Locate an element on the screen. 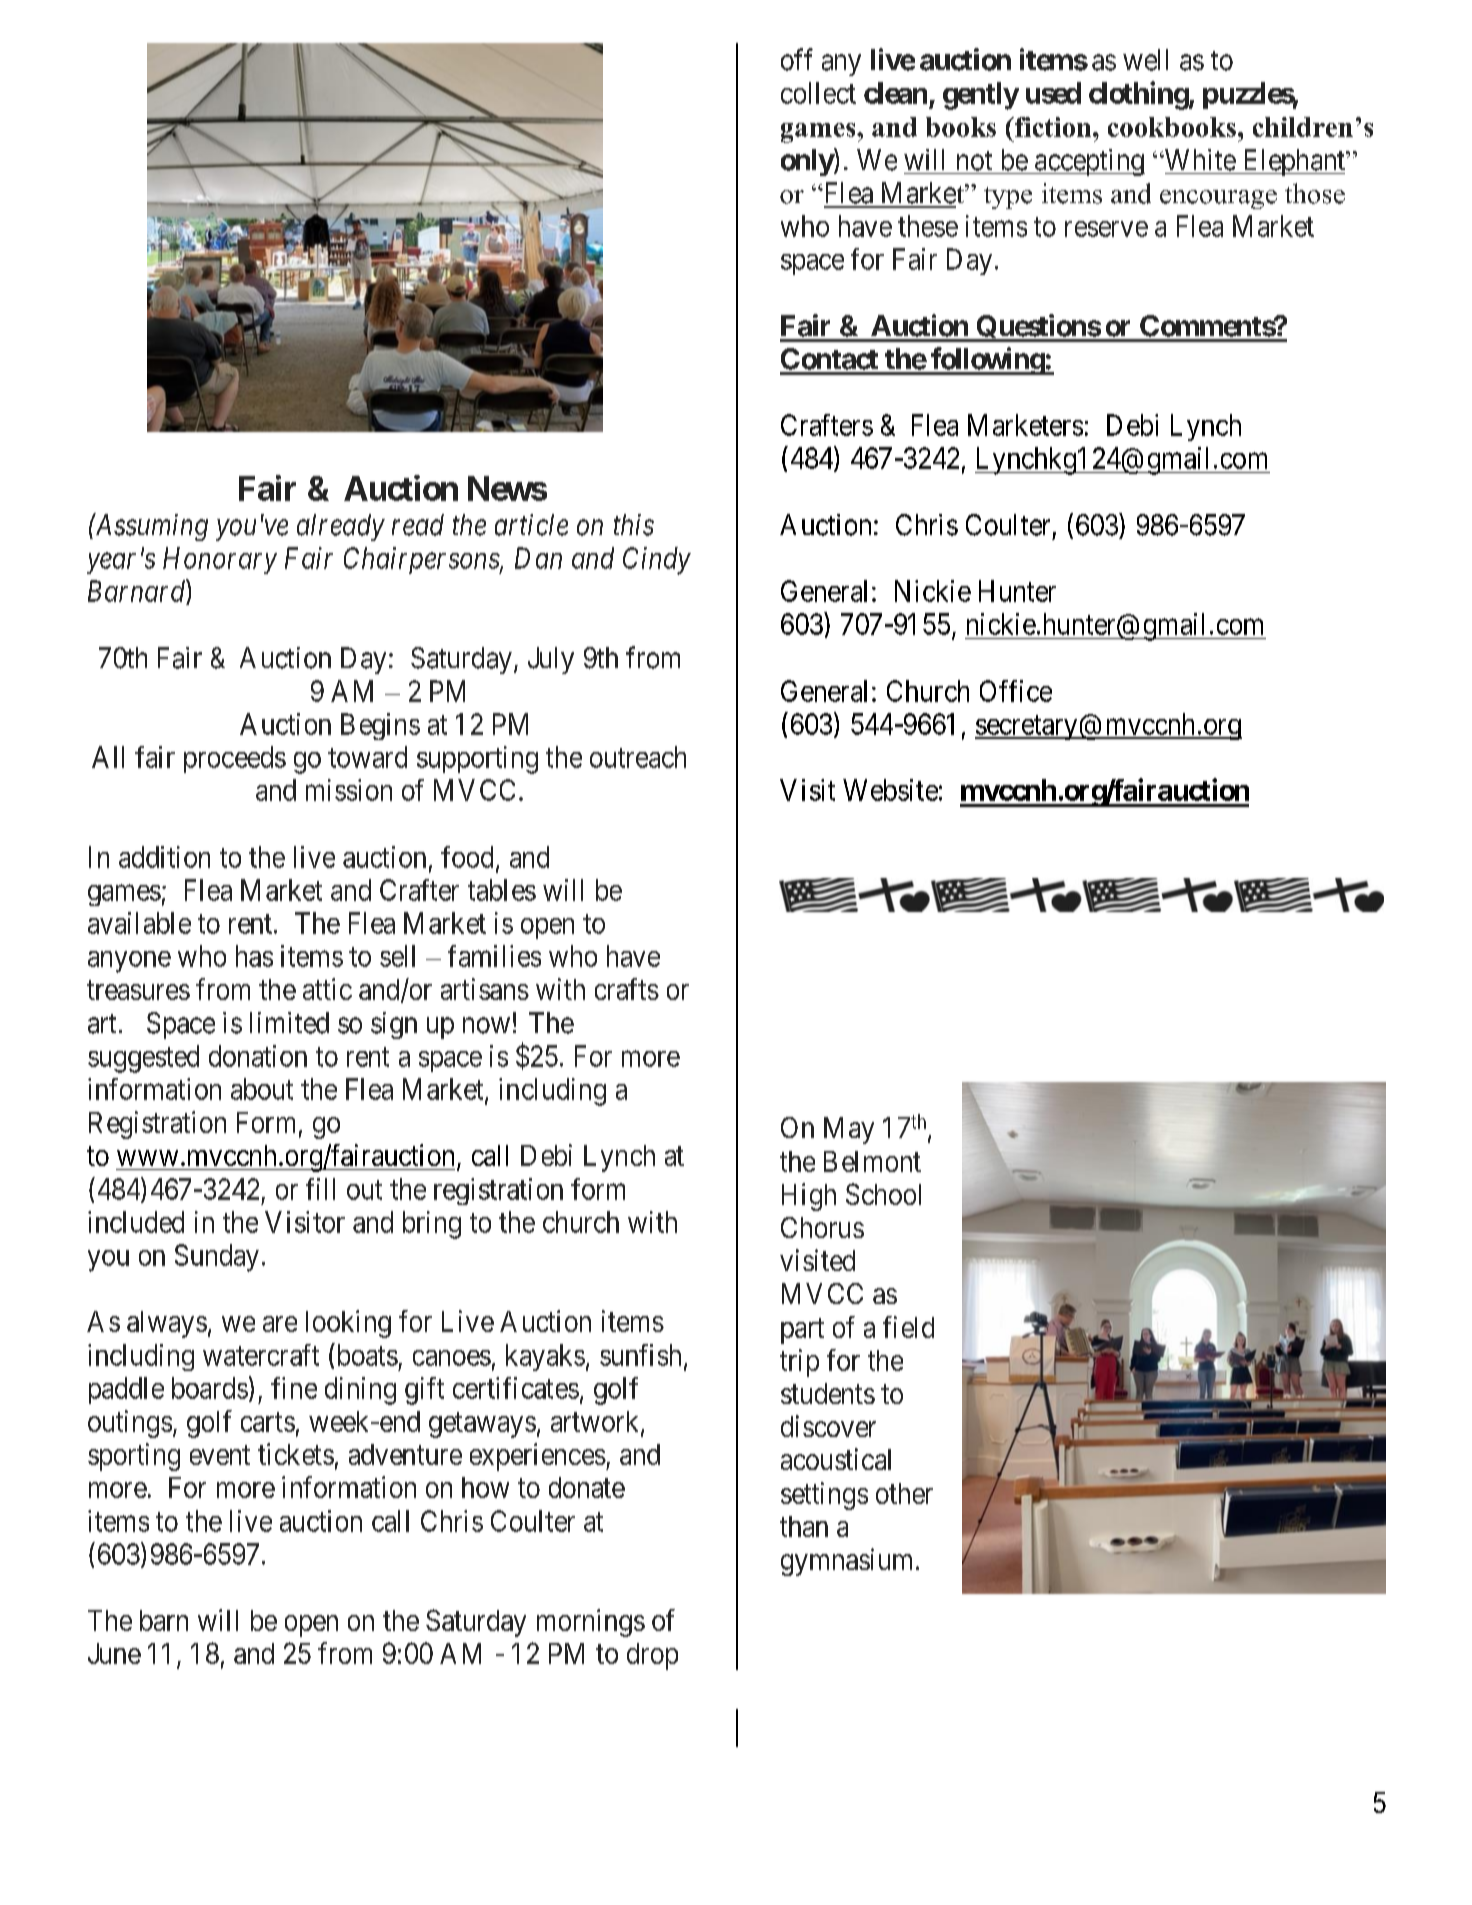 The image size is (1472, 1905). are is located at coordinates (280, 1324).
